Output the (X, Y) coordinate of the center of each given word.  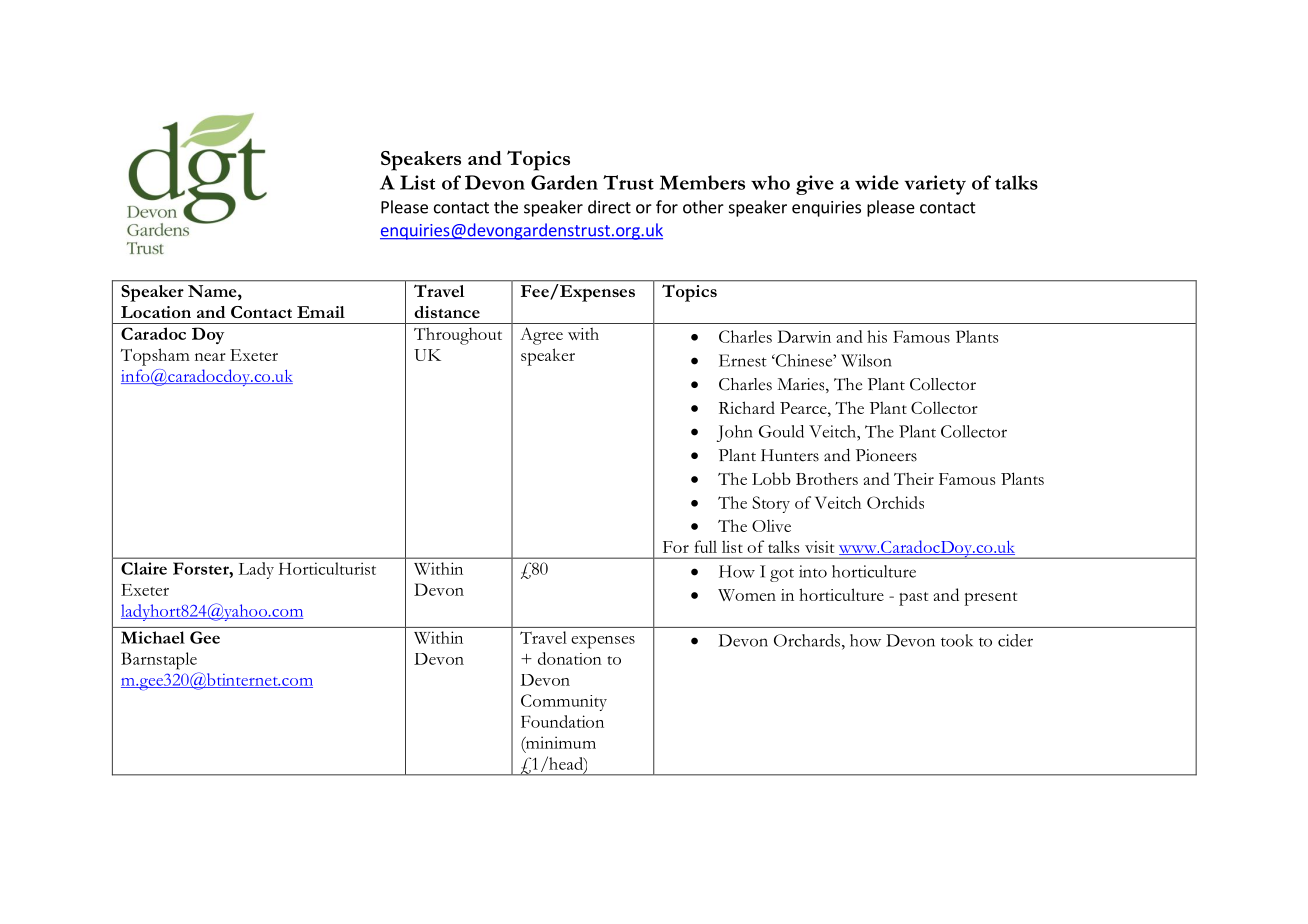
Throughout (458, 336)
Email (321, 312)
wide (877, 182)
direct (609, 207)
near (210, 357)
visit (819, 547)
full (705, 546)
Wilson (866, 360)
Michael (153, 637)
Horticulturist (327, 568)
